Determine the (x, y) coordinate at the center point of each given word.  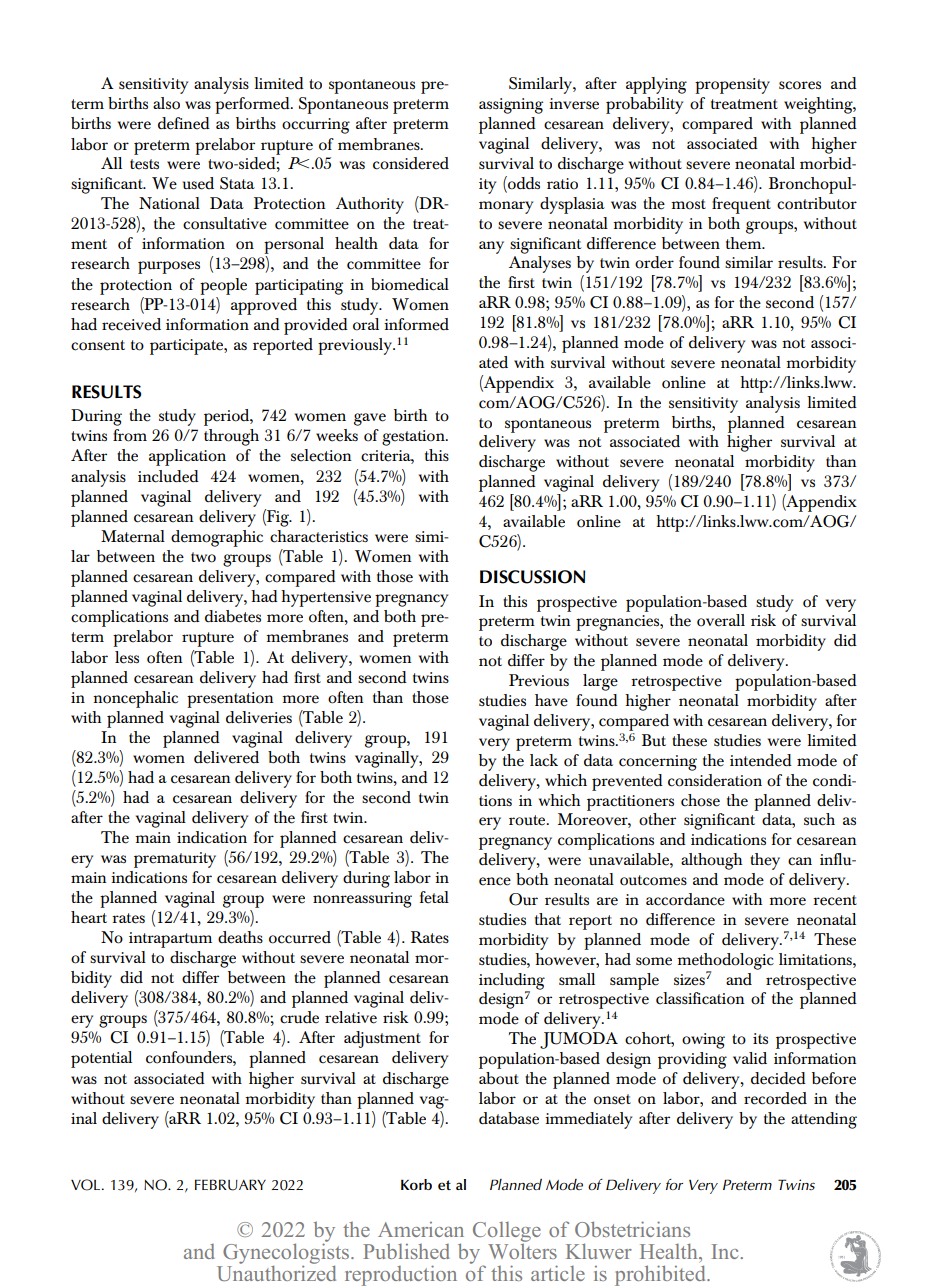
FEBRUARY (230, 1185)
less (127, 657)
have (551, 700)
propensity (732, 86)
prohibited (661, 1275)
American (421, 1229)
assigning (511, 106)
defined (184, 123)
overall (721, 620)
